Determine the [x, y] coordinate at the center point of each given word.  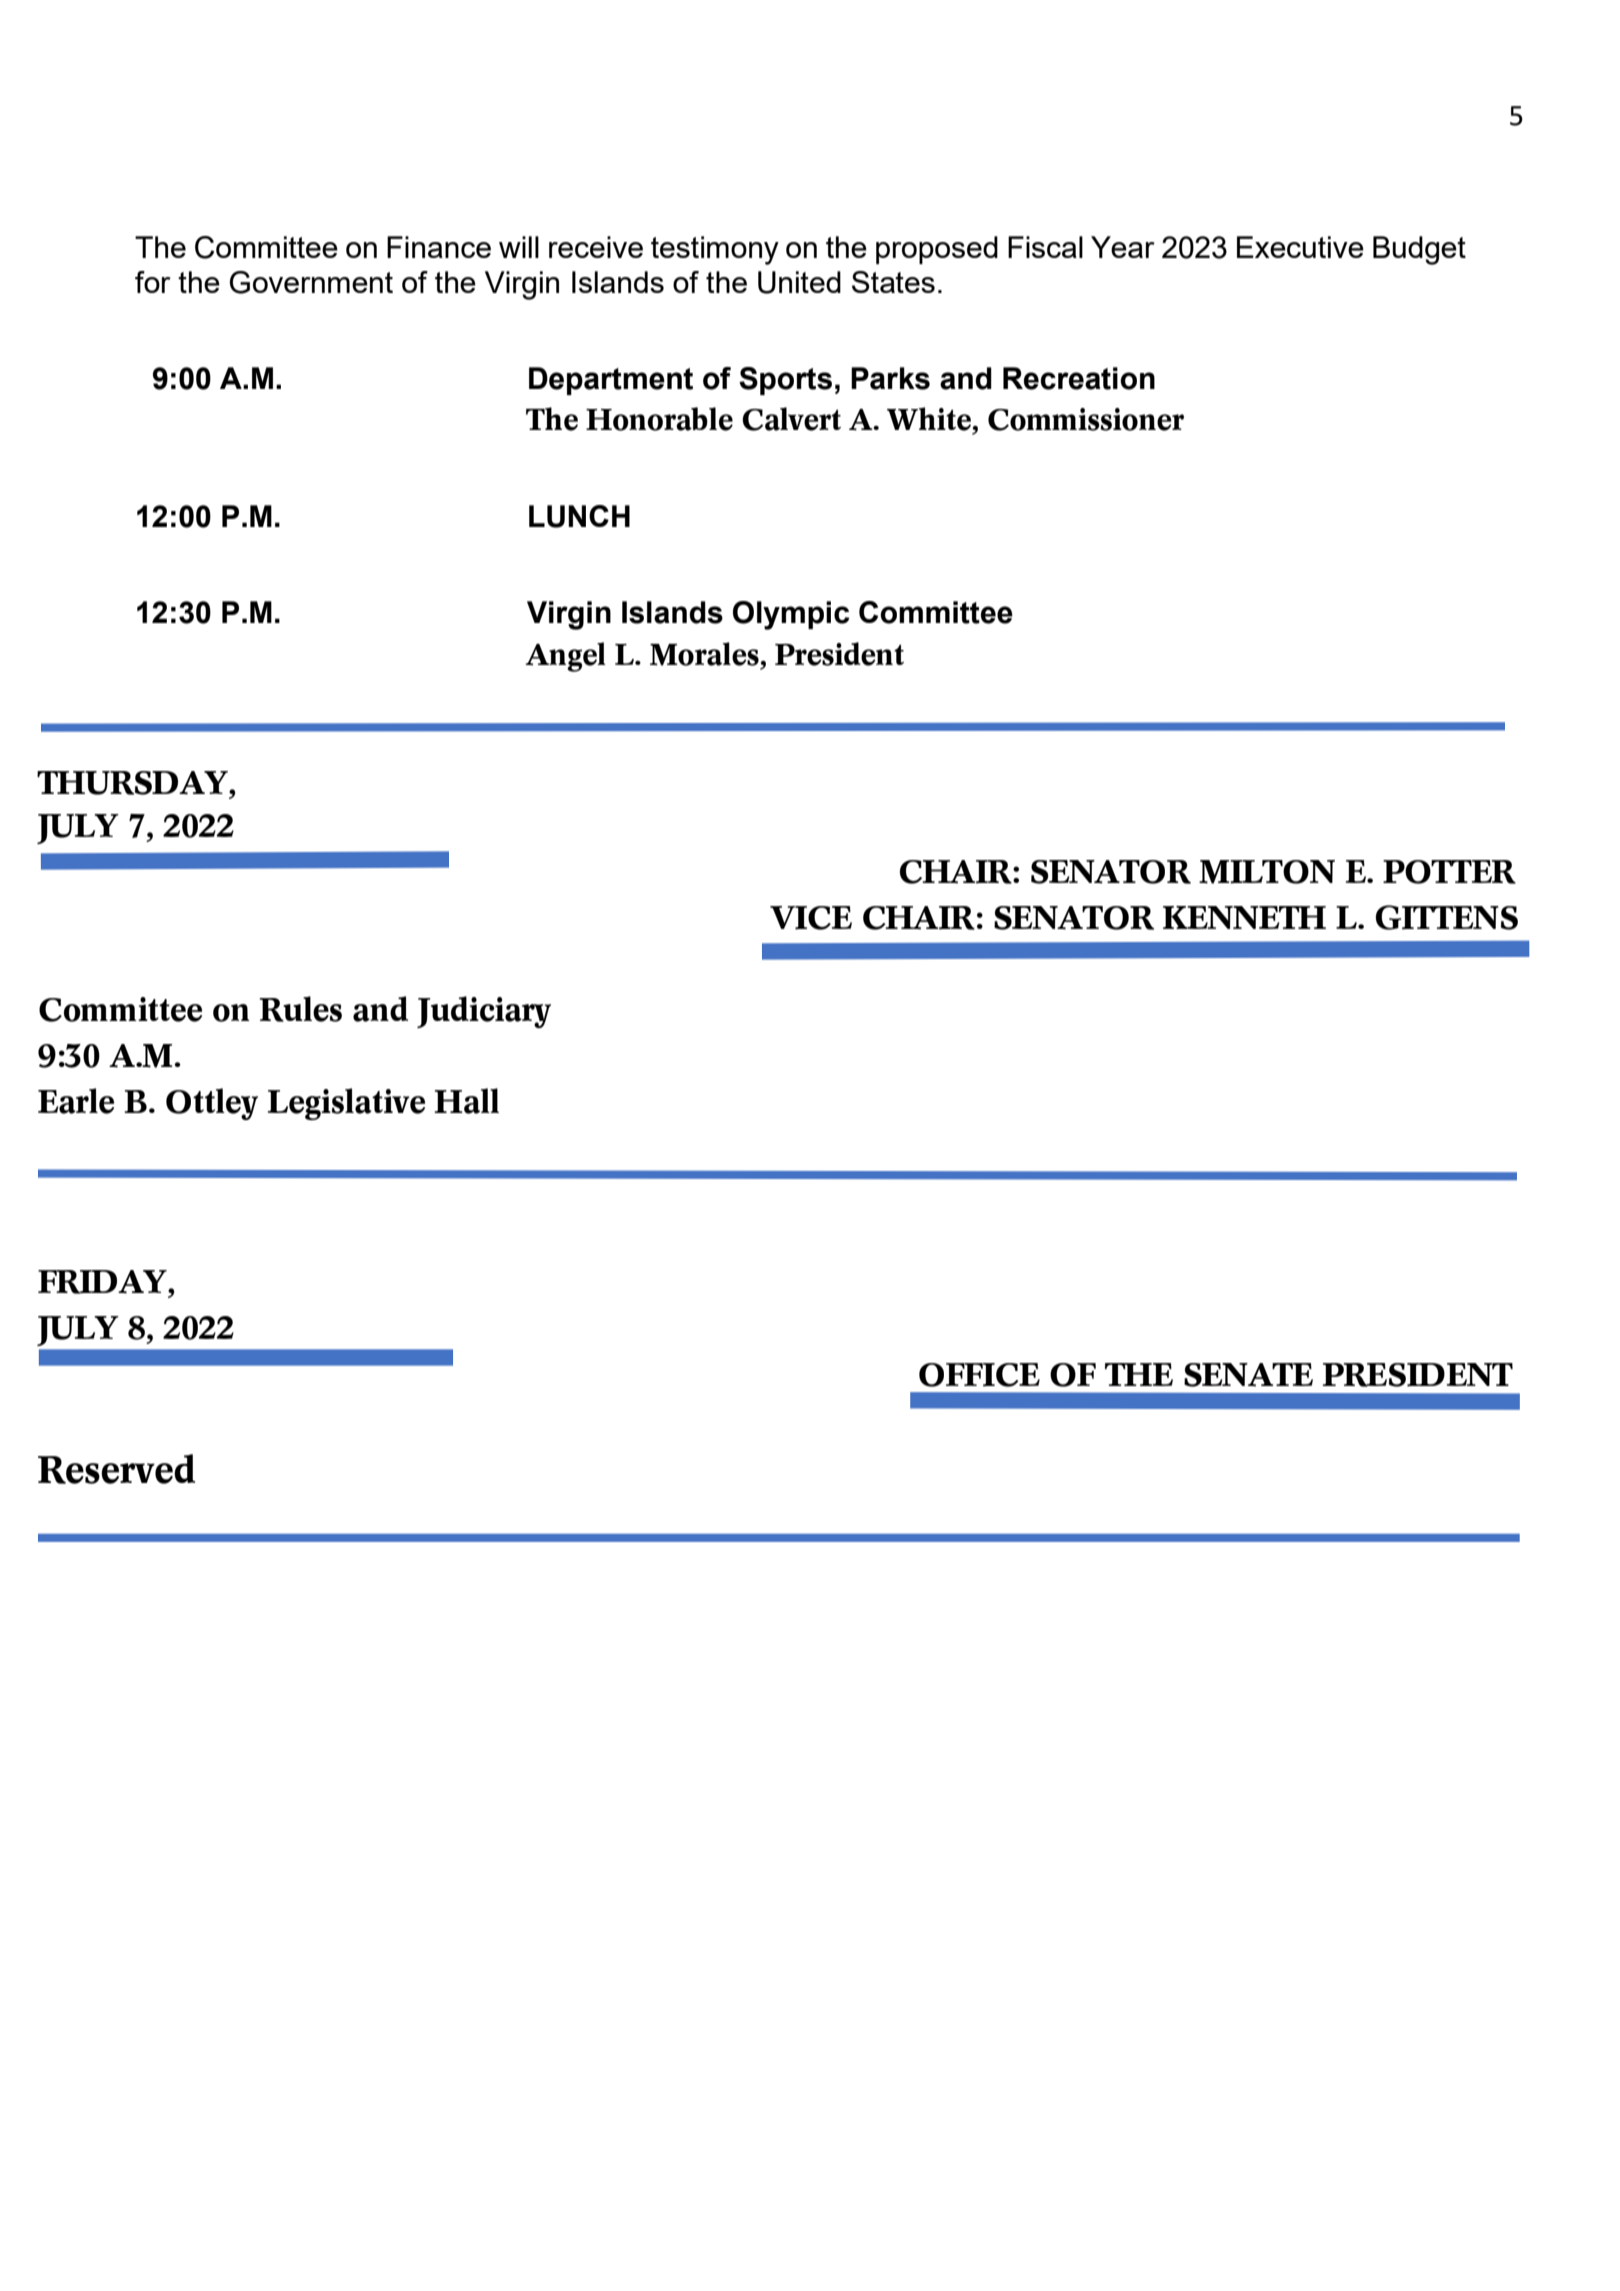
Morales [704, 654]
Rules [300, 1009]
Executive [1300, 247]
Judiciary [484, 1012]
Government [311, 282]
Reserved [116, 1469]
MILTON [1267, 872]
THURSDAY [133, 783]
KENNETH [1244, 917]
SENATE [1248, 1375]
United [799, 282]
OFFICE [979, 1375]
